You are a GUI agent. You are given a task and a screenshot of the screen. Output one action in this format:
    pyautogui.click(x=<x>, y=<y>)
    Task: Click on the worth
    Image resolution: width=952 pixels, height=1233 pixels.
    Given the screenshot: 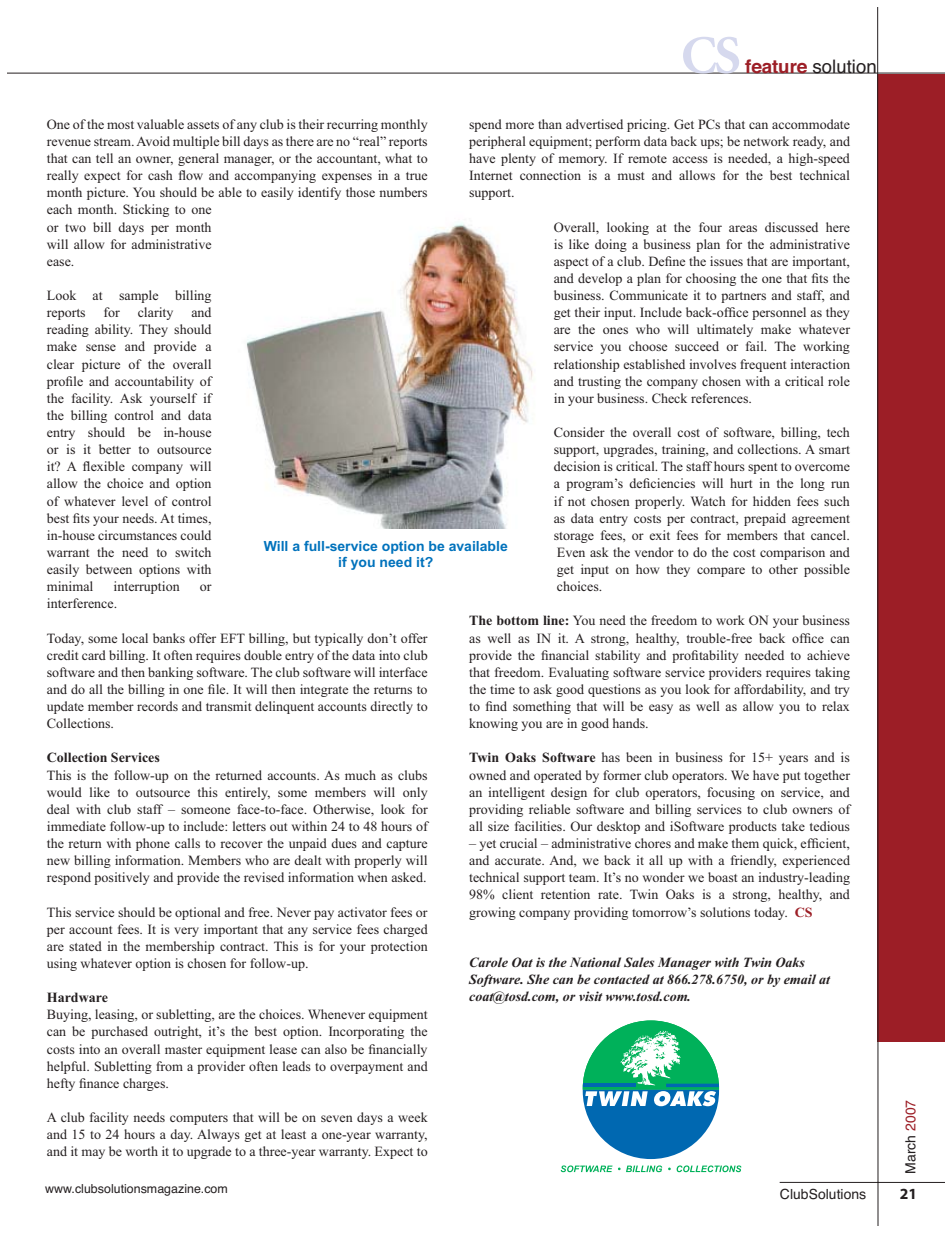 What is the action you would take?
    pyautogui.click(x=142, y=1151)
